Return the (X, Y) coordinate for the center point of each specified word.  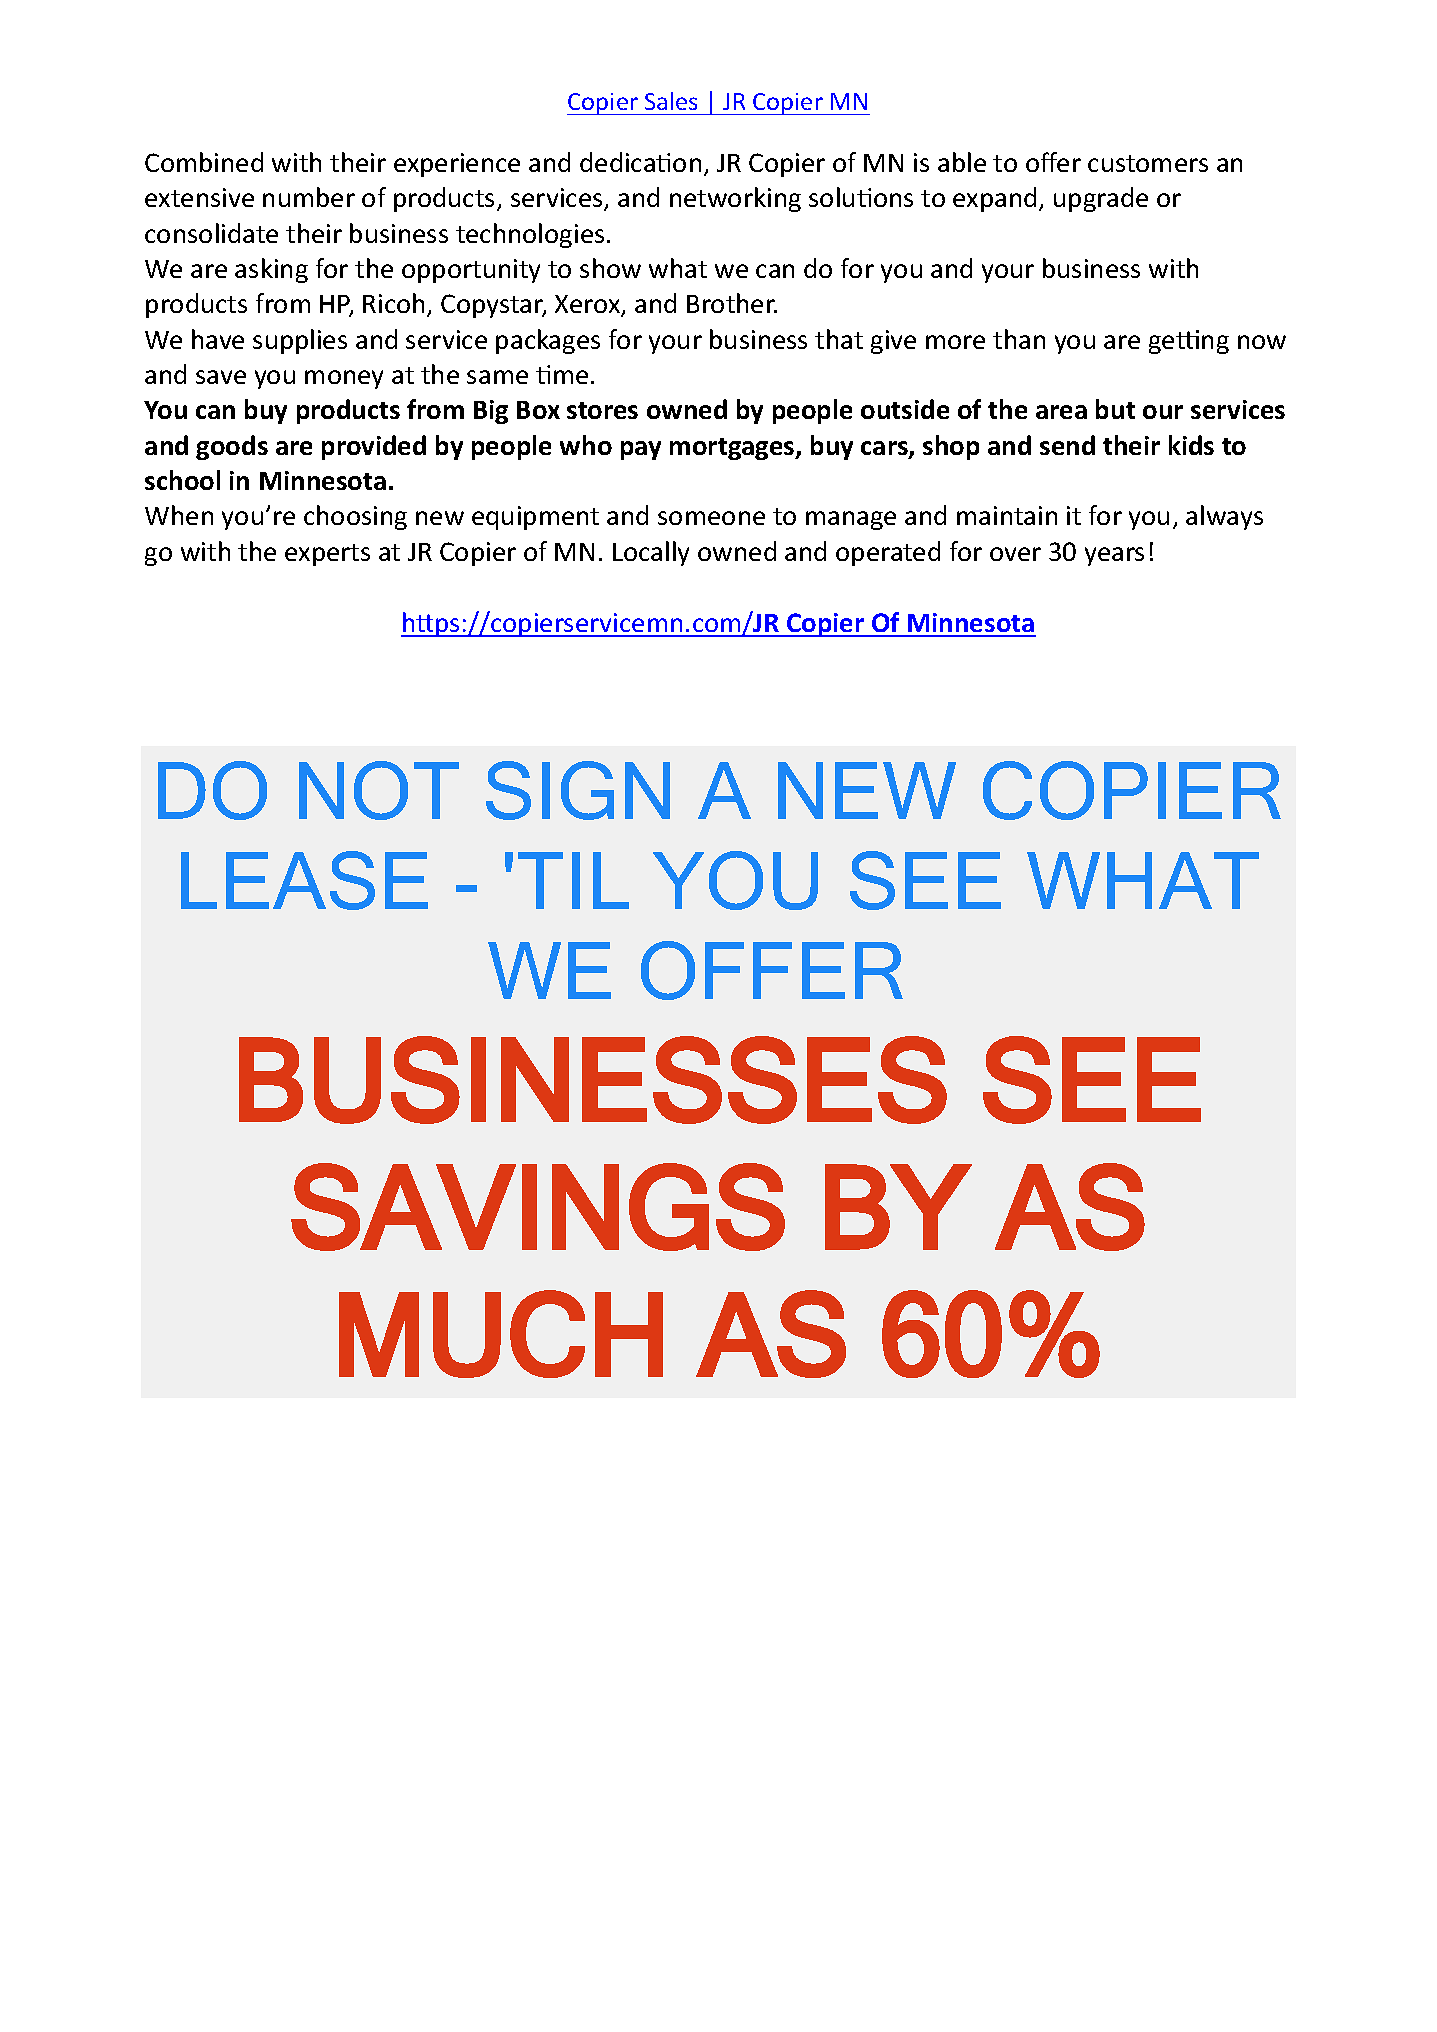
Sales (671, 101)
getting (1189, 342)
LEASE (304, 880)
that (839, 339)
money (344, 379)
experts (327, 555)
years (1114, 556)
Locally (651, 553)
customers (1148, 163)
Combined (204, 162)
